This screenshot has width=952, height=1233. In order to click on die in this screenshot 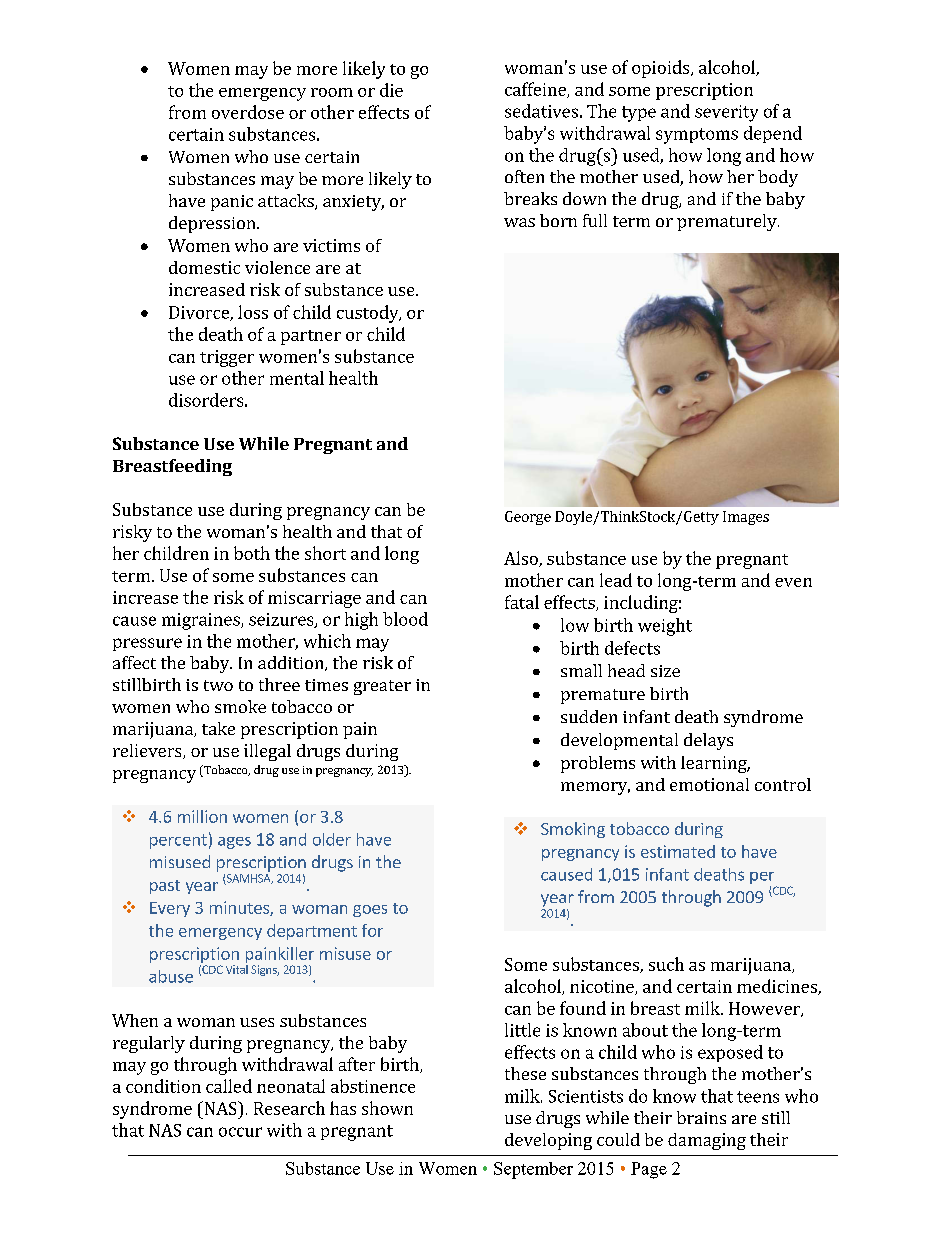, I will do `click(391, 90)`.
